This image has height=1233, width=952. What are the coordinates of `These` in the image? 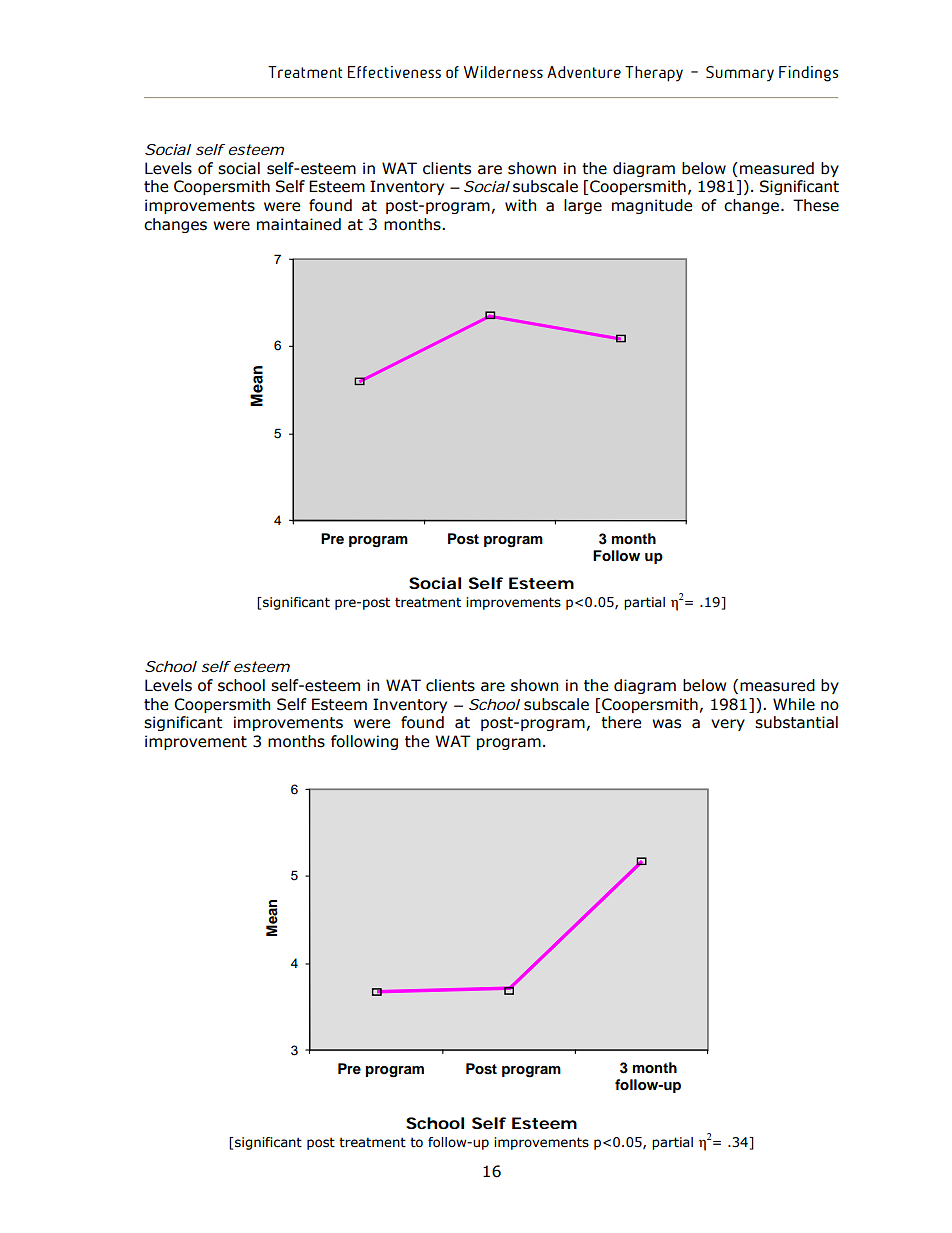 It's located at (816, 205).
